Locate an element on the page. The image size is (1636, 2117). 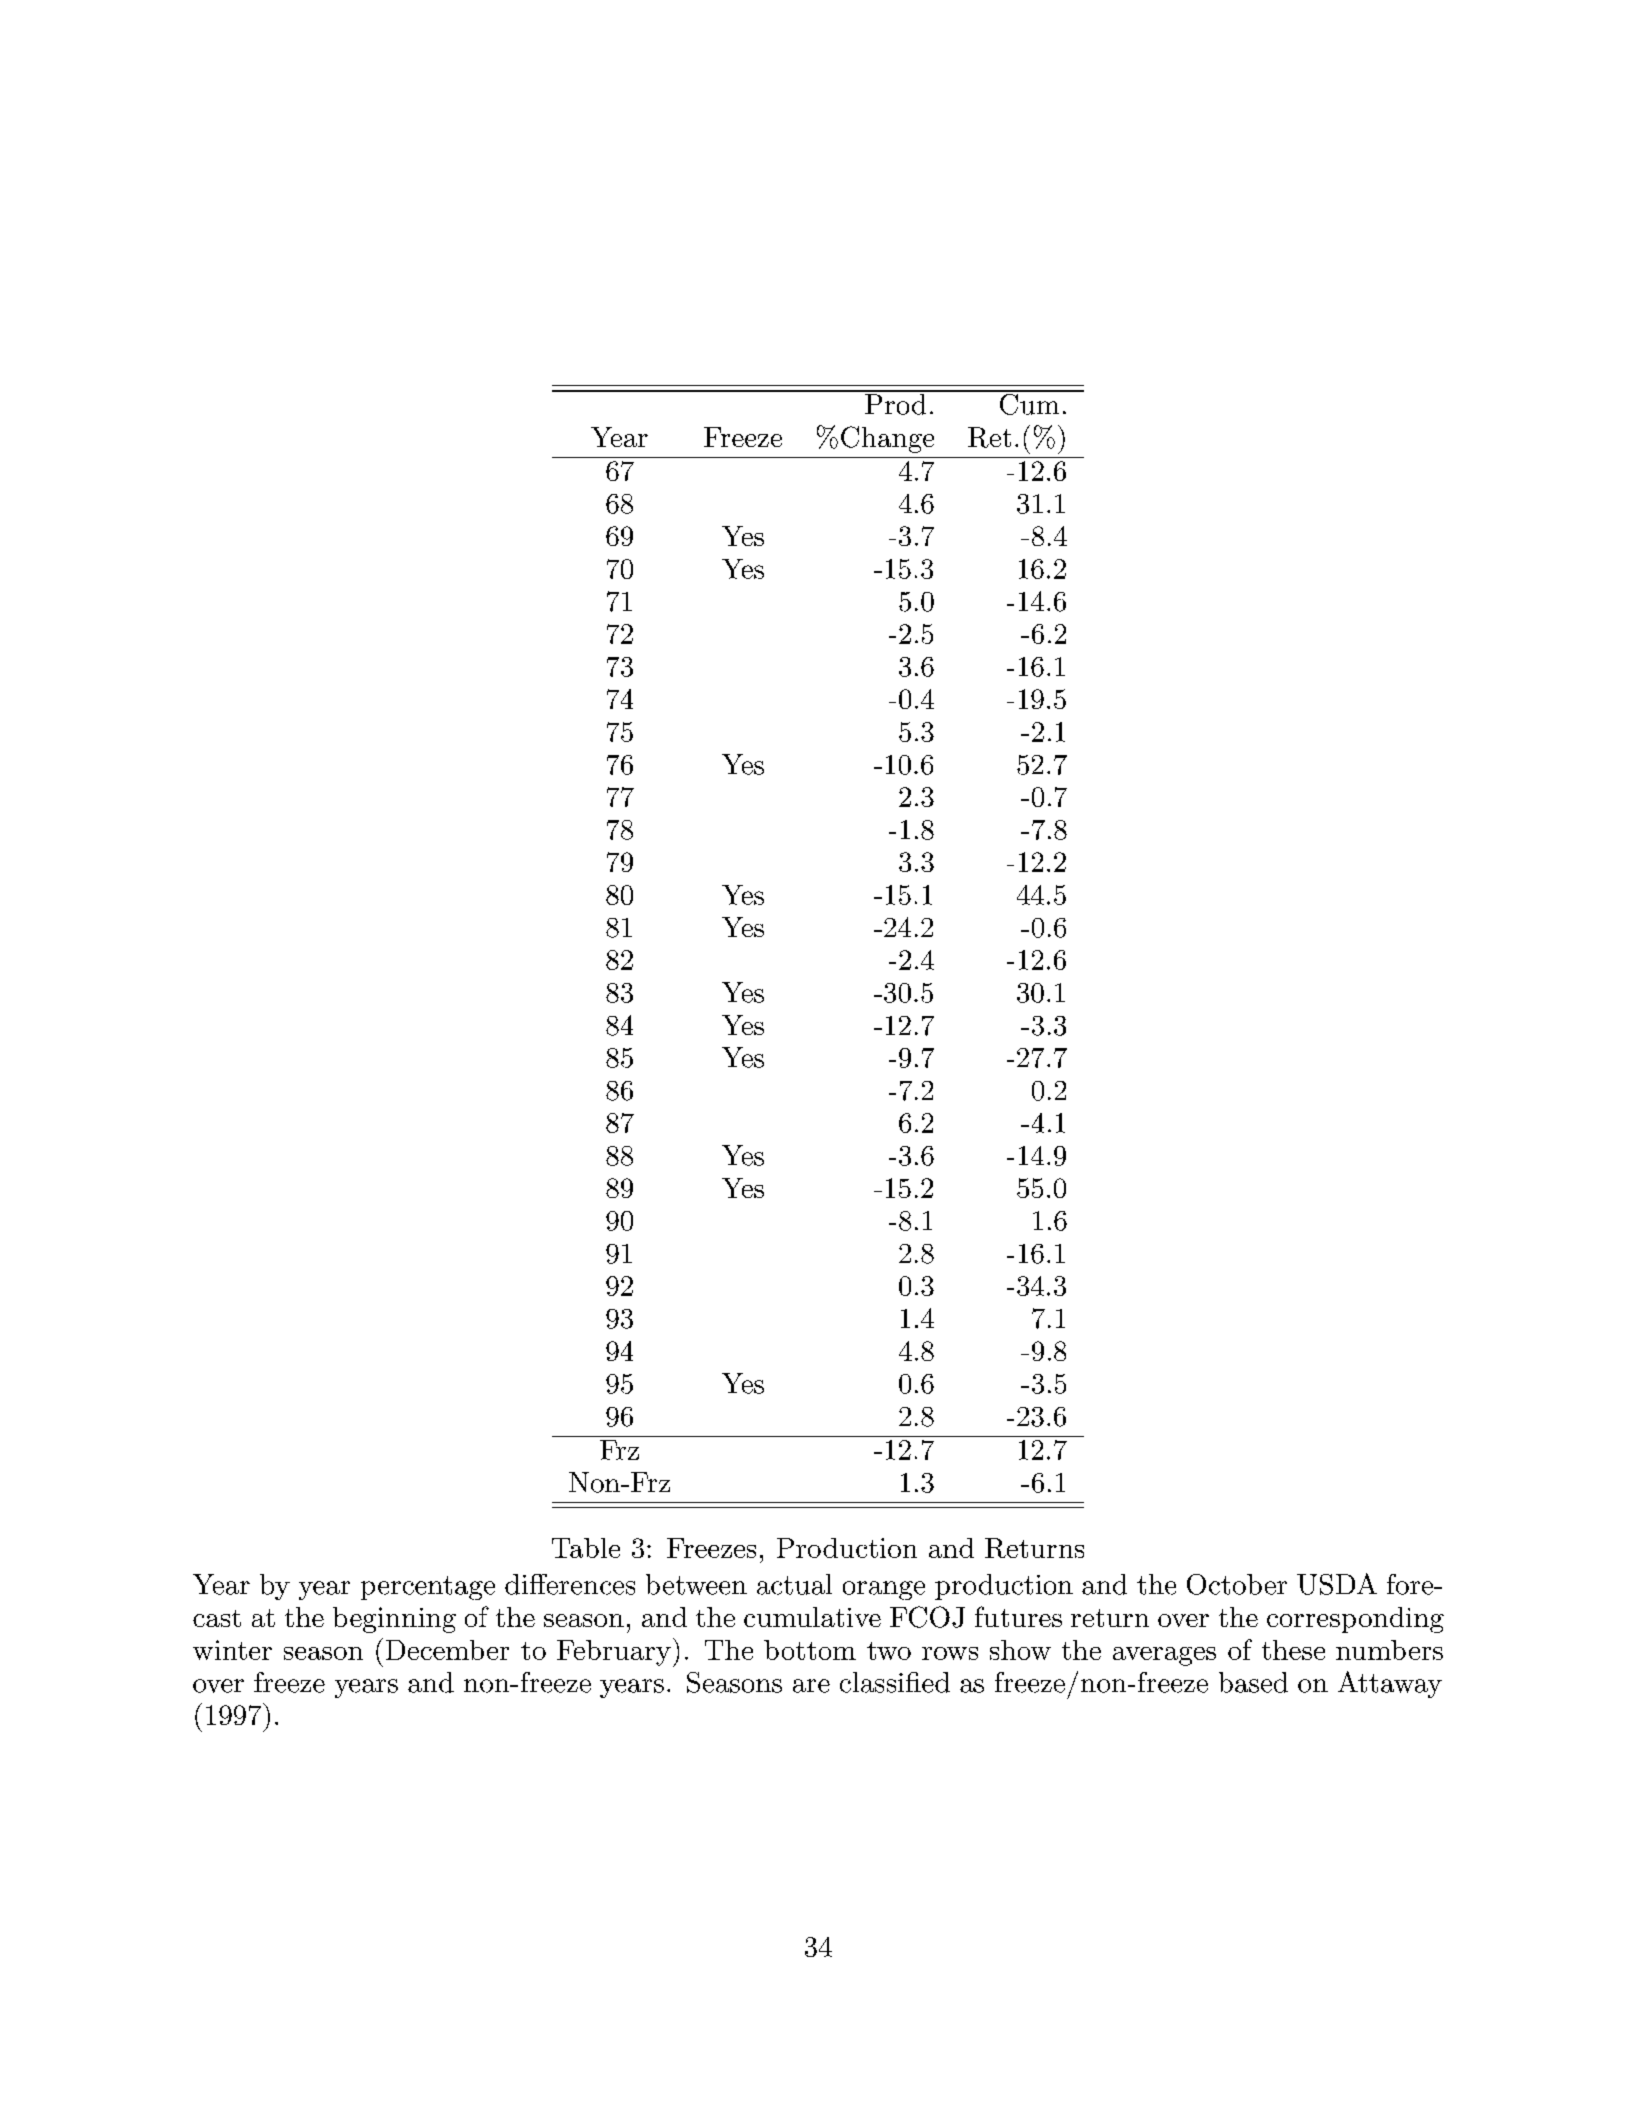
beginning is located at coordinates (394, 1620).
